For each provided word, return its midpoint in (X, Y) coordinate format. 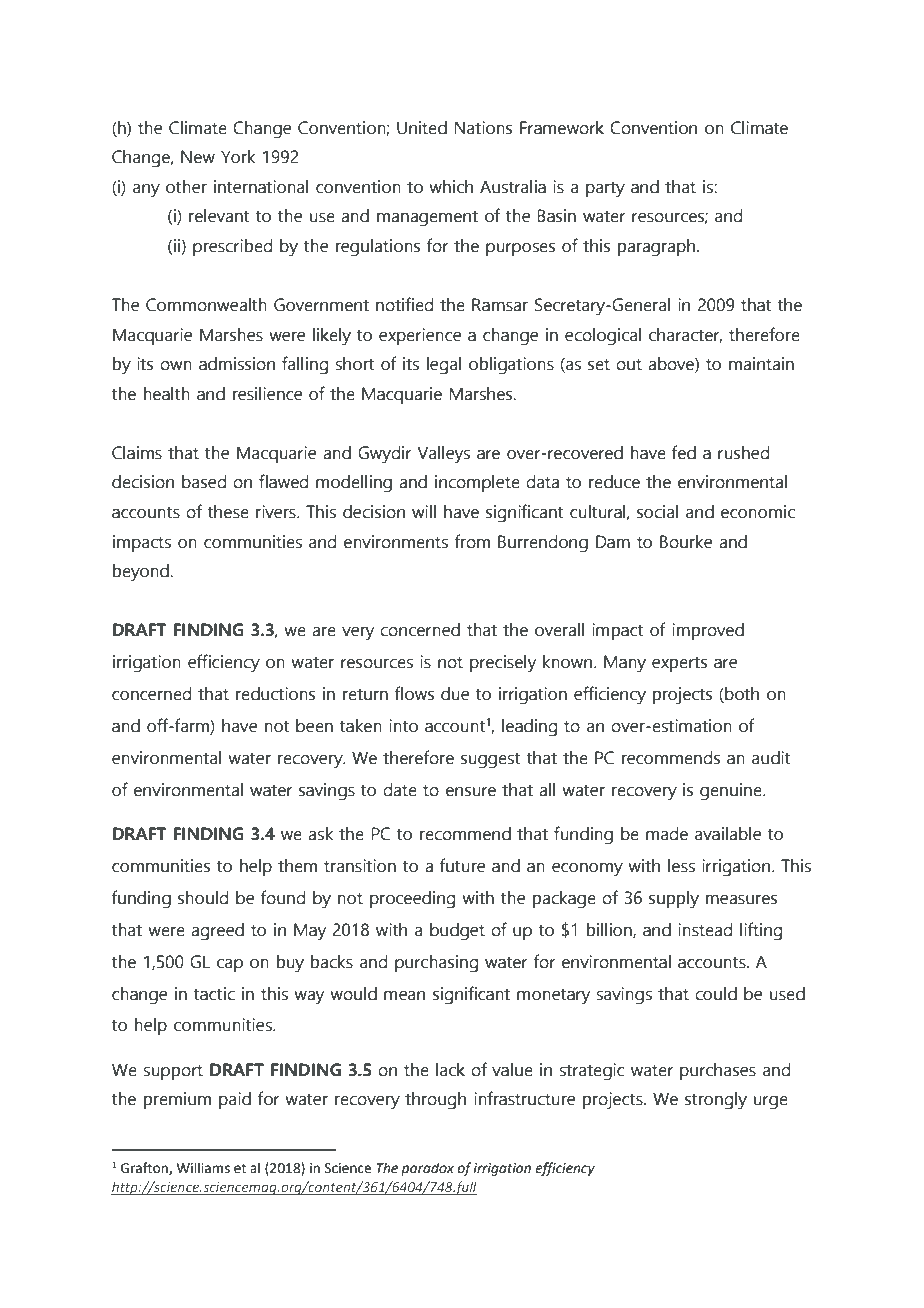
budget (457, 932)
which (451, 187)
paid (235, 1100)
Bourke (686, 542)
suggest (490, 760)
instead (705, 930)
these (228, 512)
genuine (732, 792)
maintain (761, 364)
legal (444, 366)
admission (237, 364)
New (198, 157)
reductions (275, 694)
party (605, 189)
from (472, 541)
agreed (217, 932)
